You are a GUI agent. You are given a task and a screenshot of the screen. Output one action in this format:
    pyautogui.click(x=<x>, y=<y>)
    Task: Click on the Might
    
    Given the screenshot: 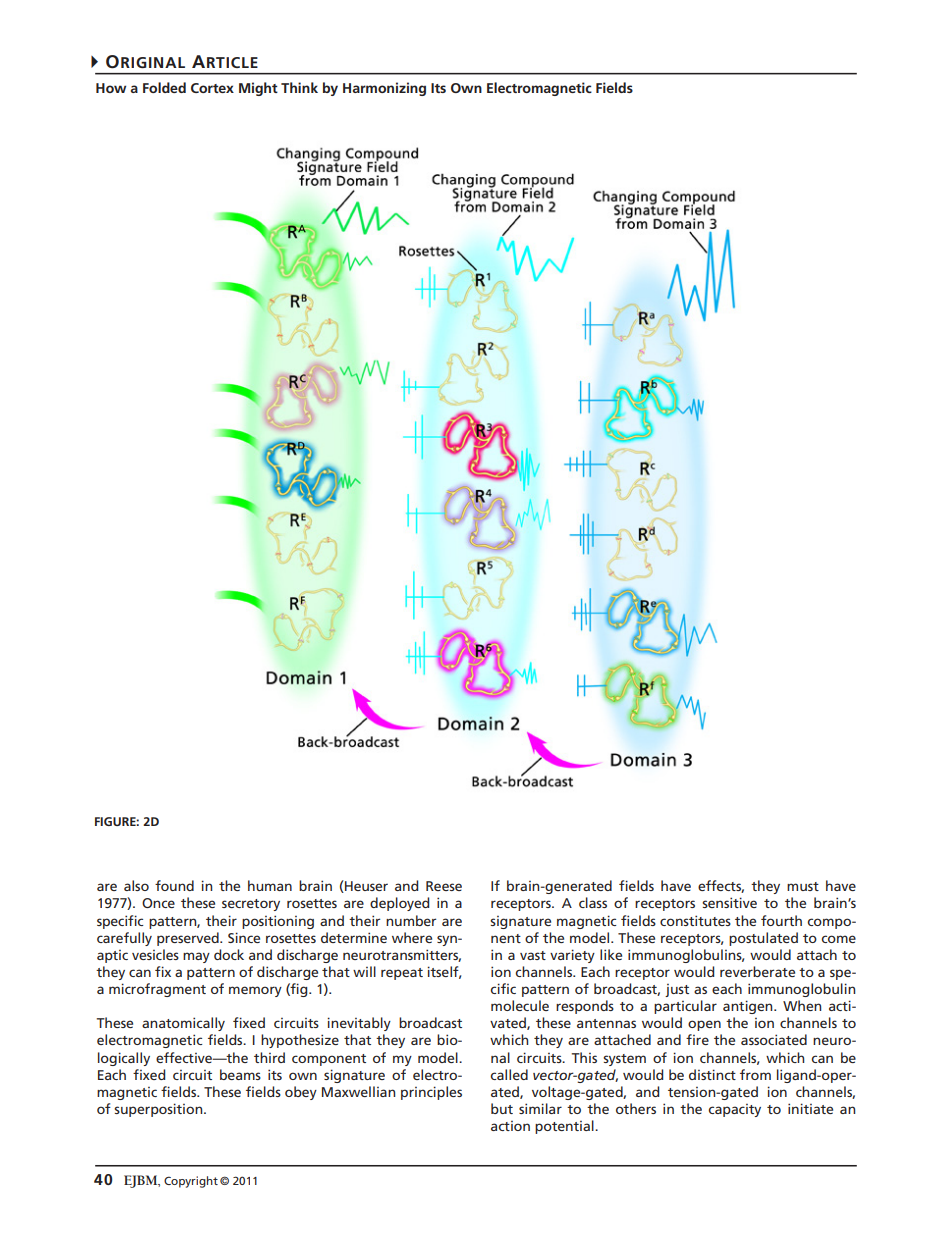 What is the action you would take?
    pyautogui.click(x=258, y=89)
